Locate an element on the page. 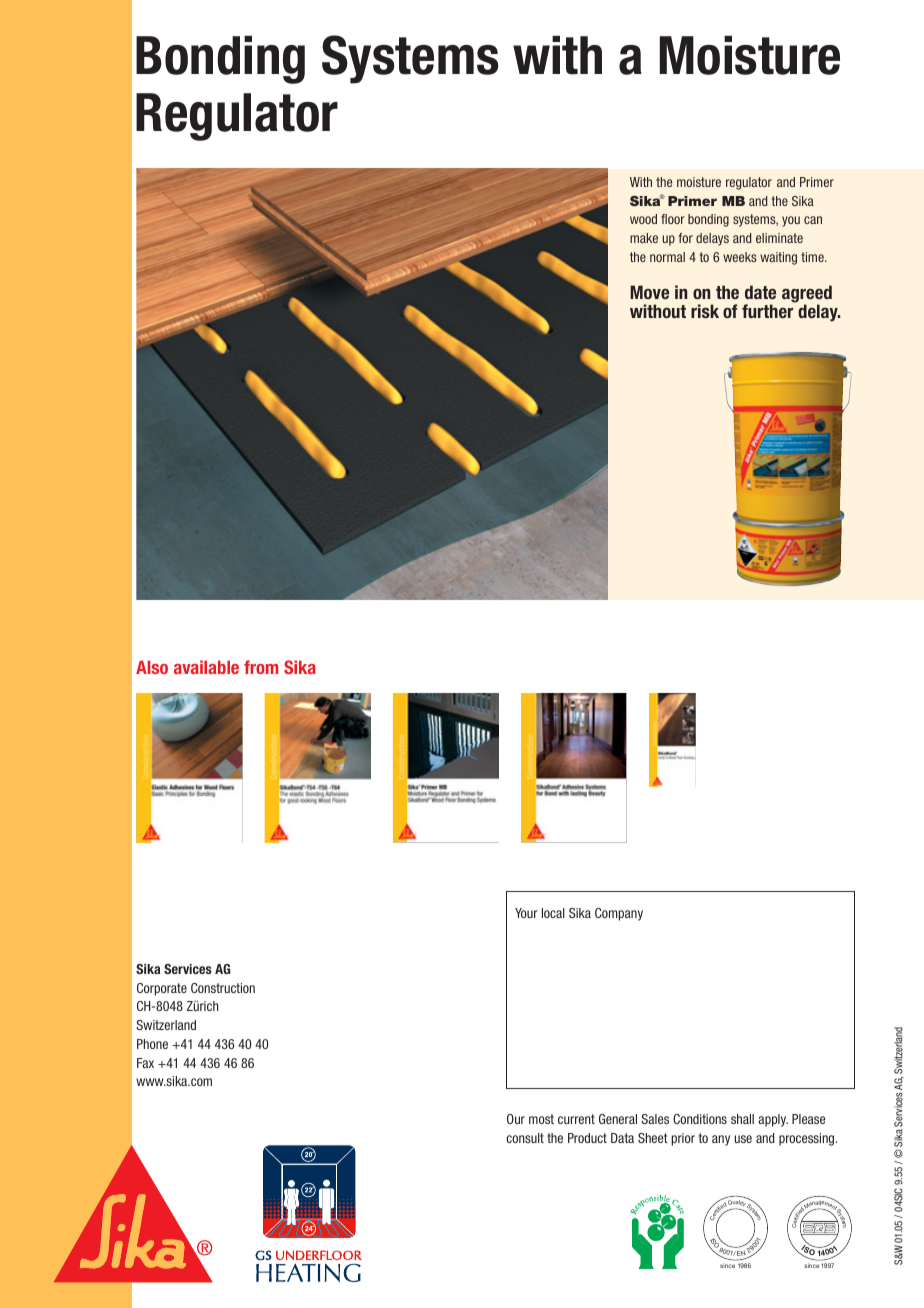 The width and height of the page is (924, 1308). local is located at coordinates (553, 913).
